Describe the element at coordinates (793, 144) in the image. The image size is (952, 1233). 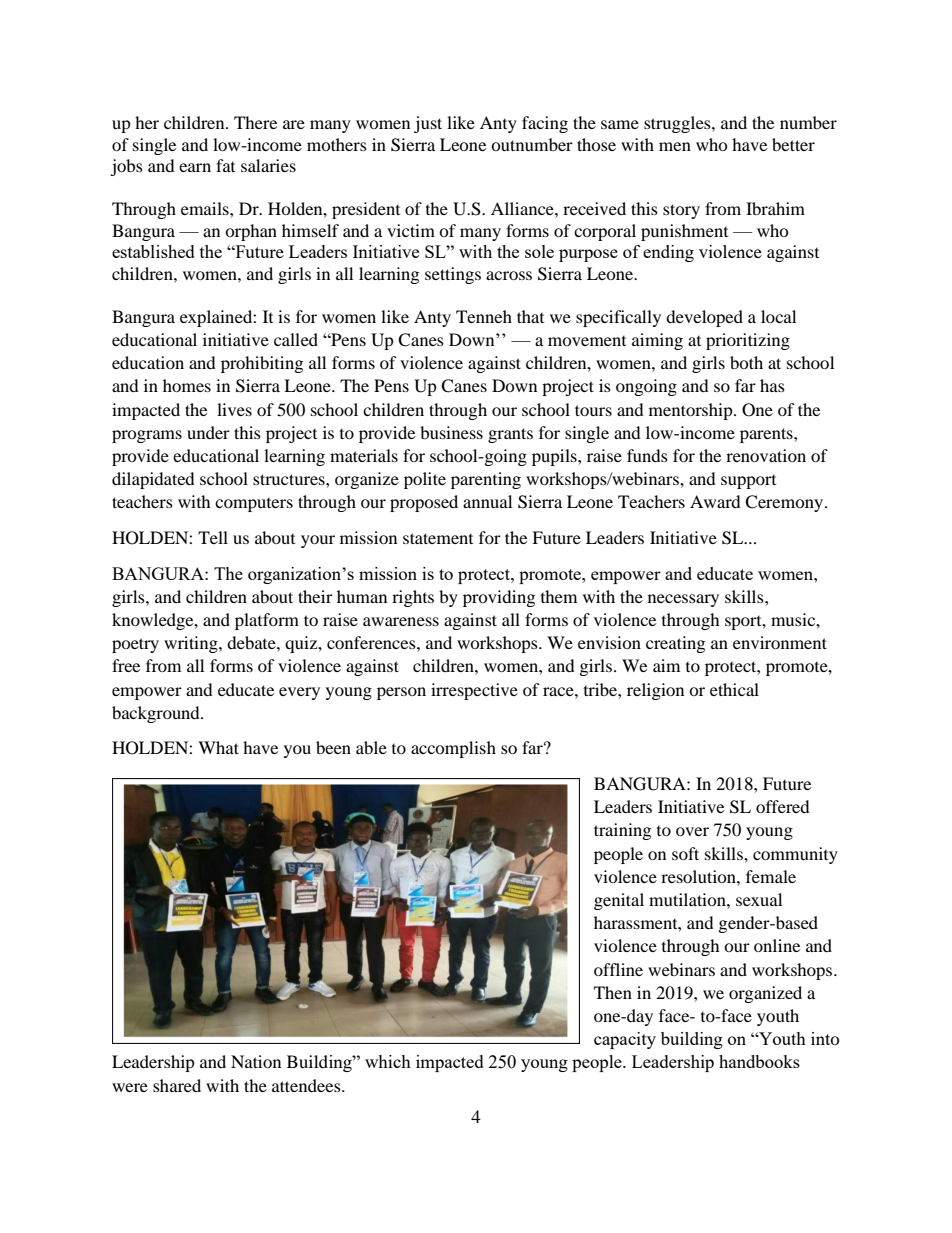
I see `better` at that location.
